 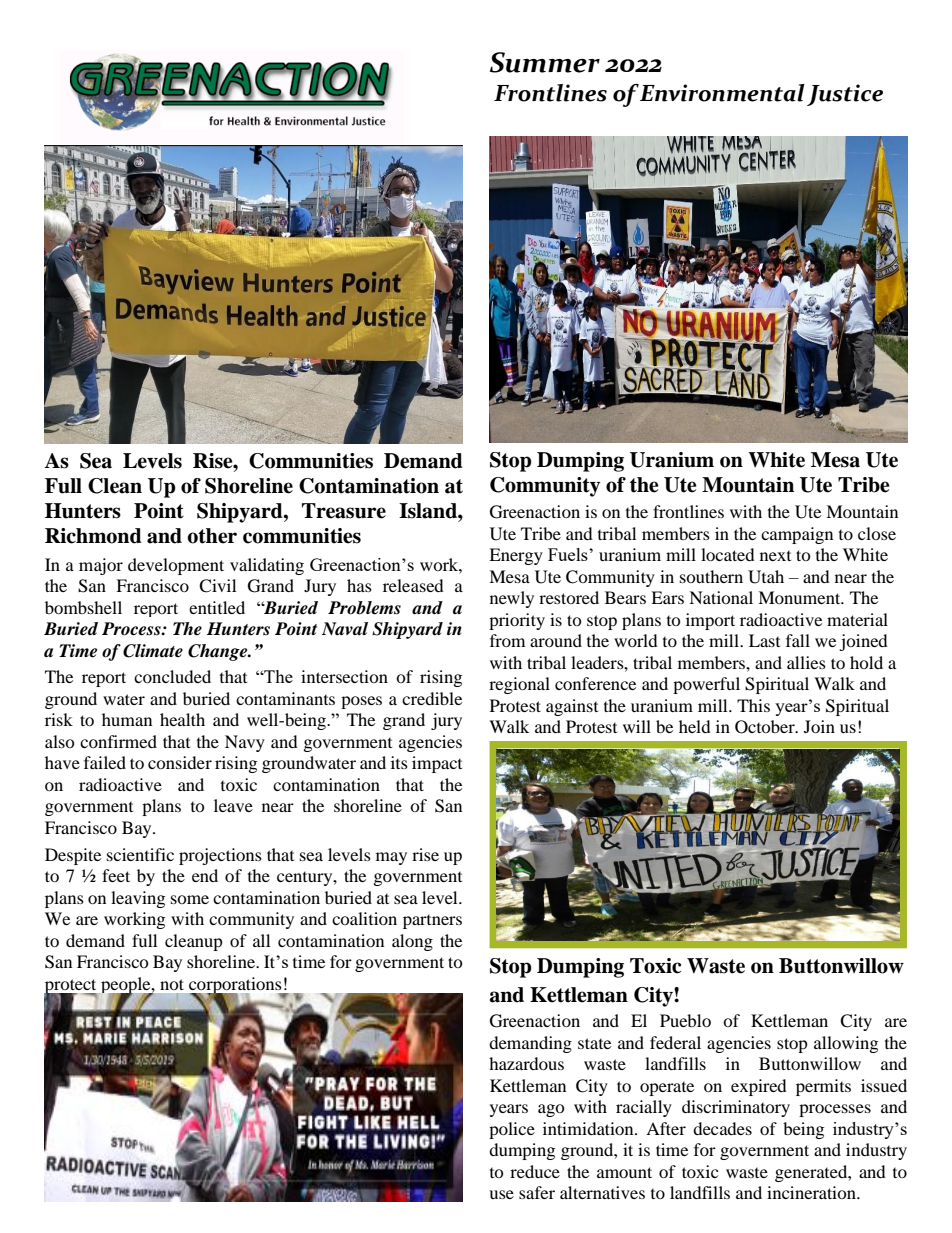 I want to click on Summer, so click(x=545, y=62).
